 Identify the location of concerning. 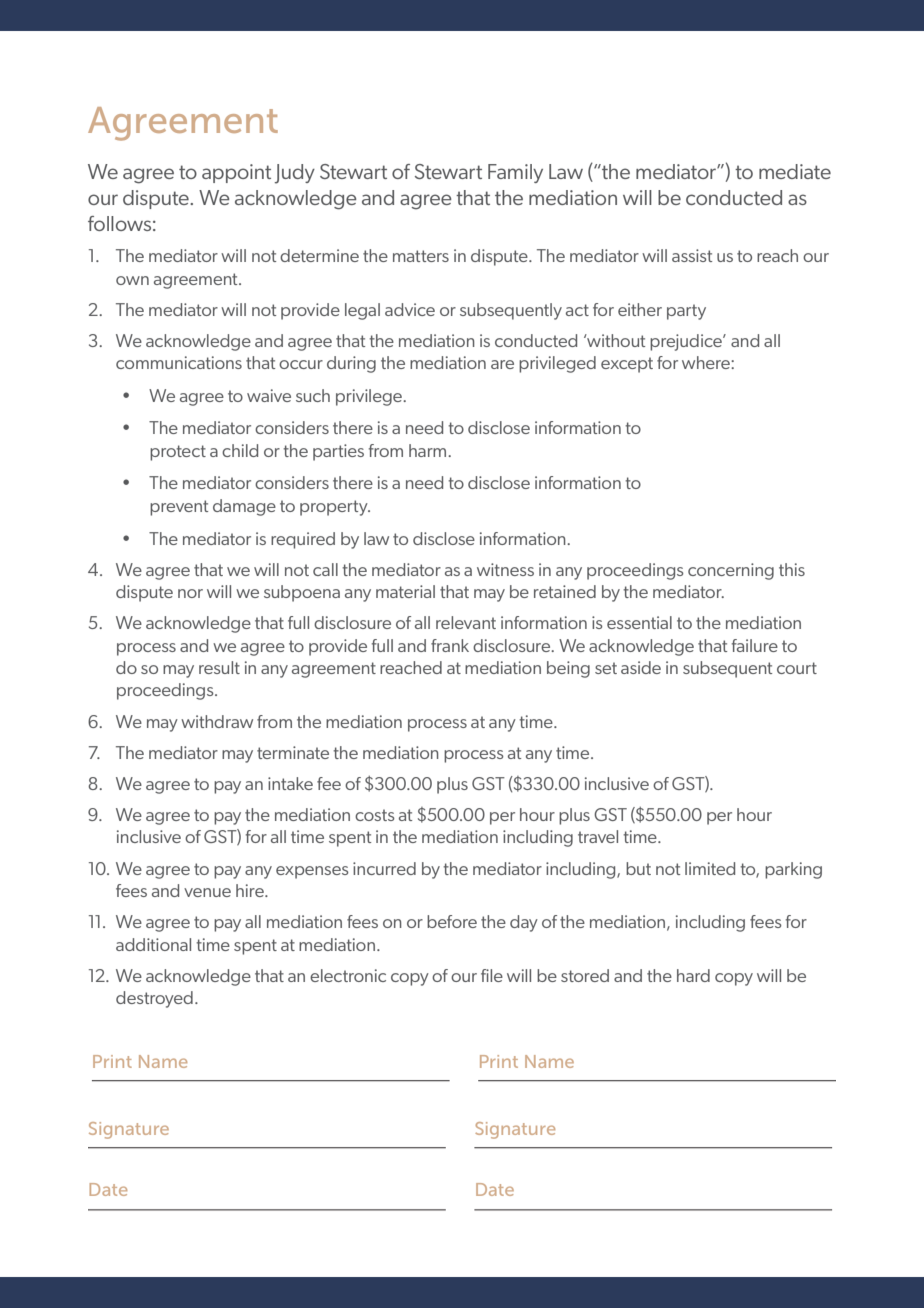
(731, 571).
